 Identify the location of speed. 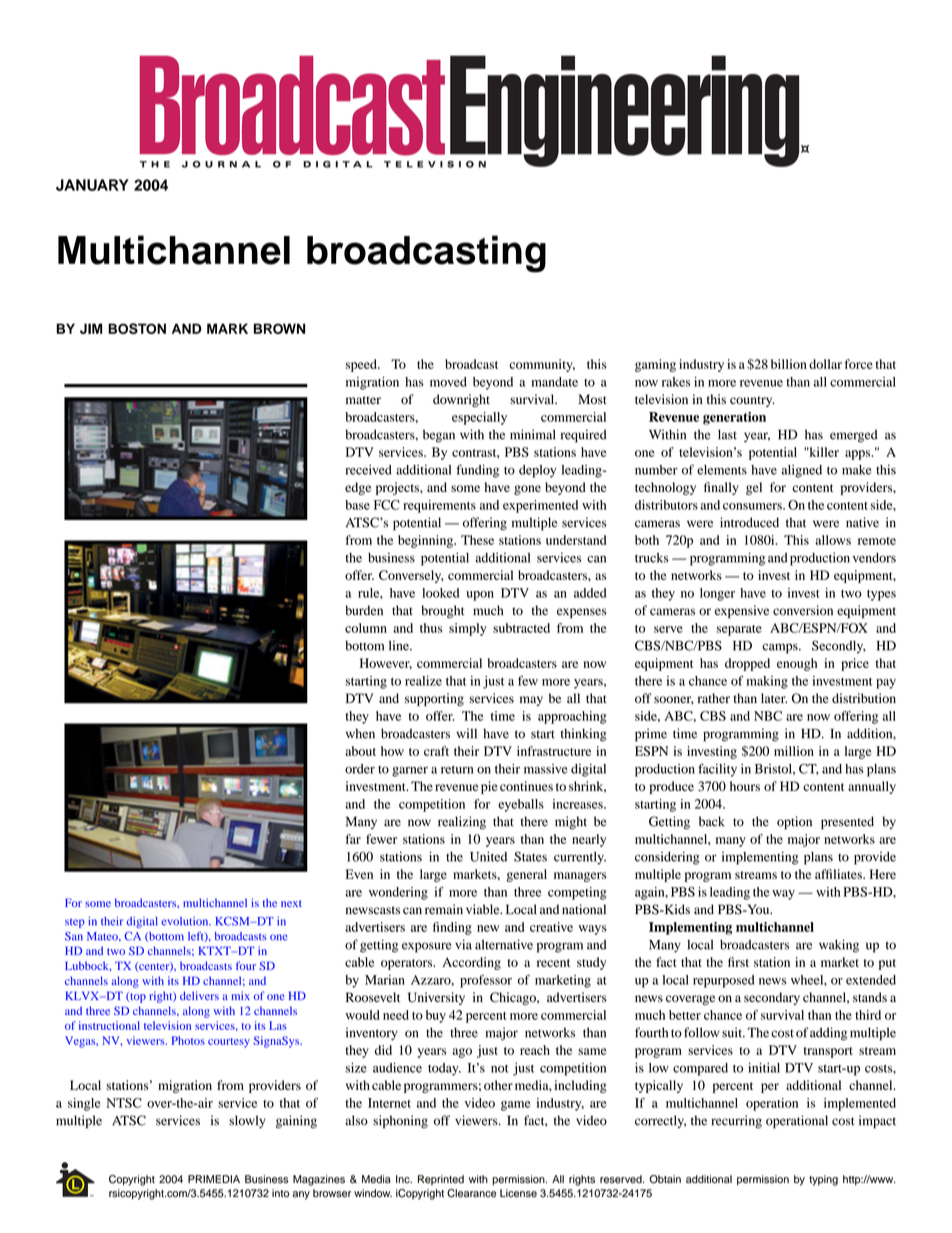
(362, 365).
